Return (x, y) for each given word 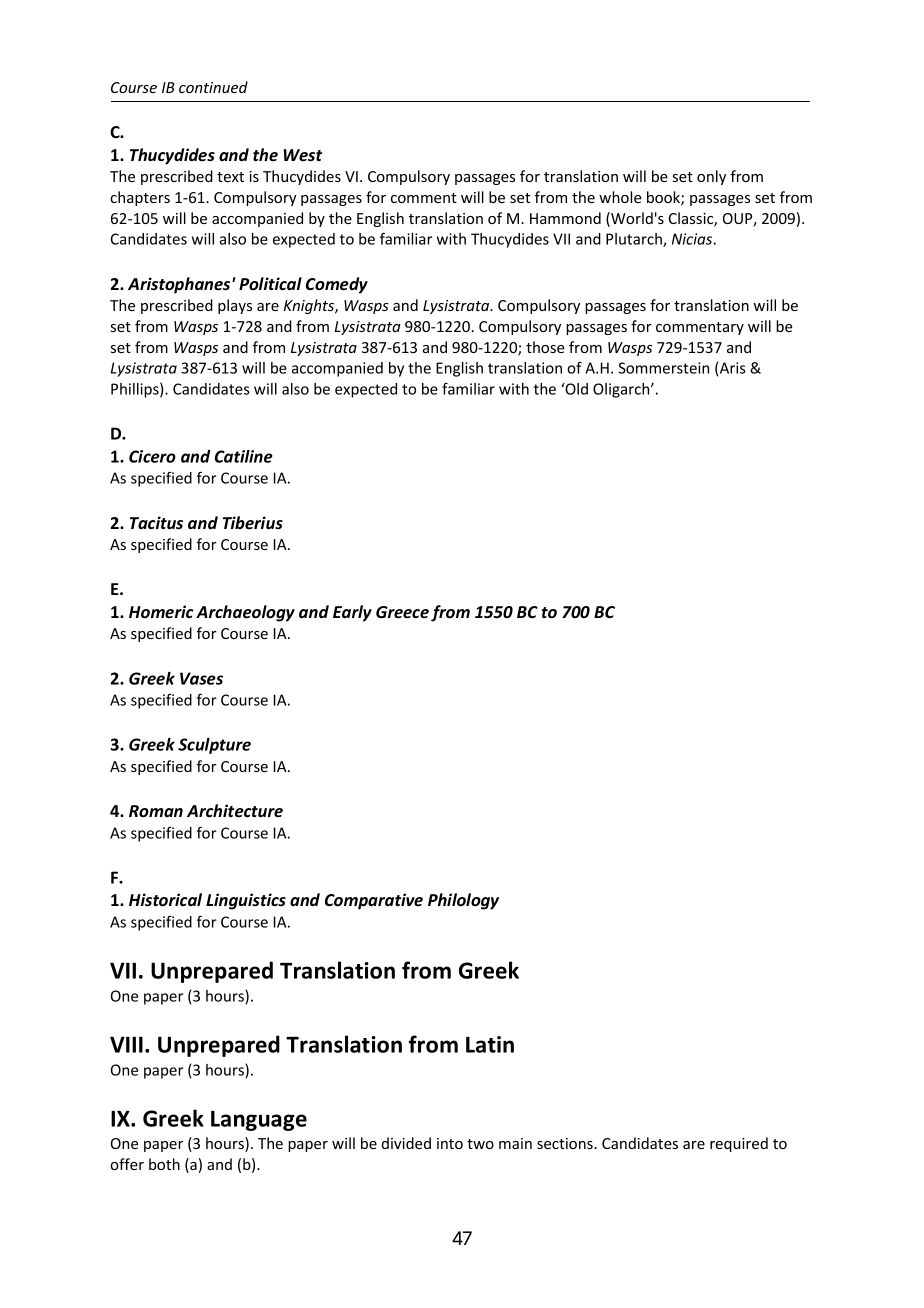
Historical (165, 900)
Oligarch (622, 390)
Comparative (374, 901)
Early (352, 613)
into (450, 1143)
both (164, 1164)
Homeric (161, 612)
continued (213, 87)
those (545, 347)
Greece (402, 612)
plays (235, 306)
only (711, 177)
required (739, 1144)
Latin (490, 1044)
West (303, 155)
